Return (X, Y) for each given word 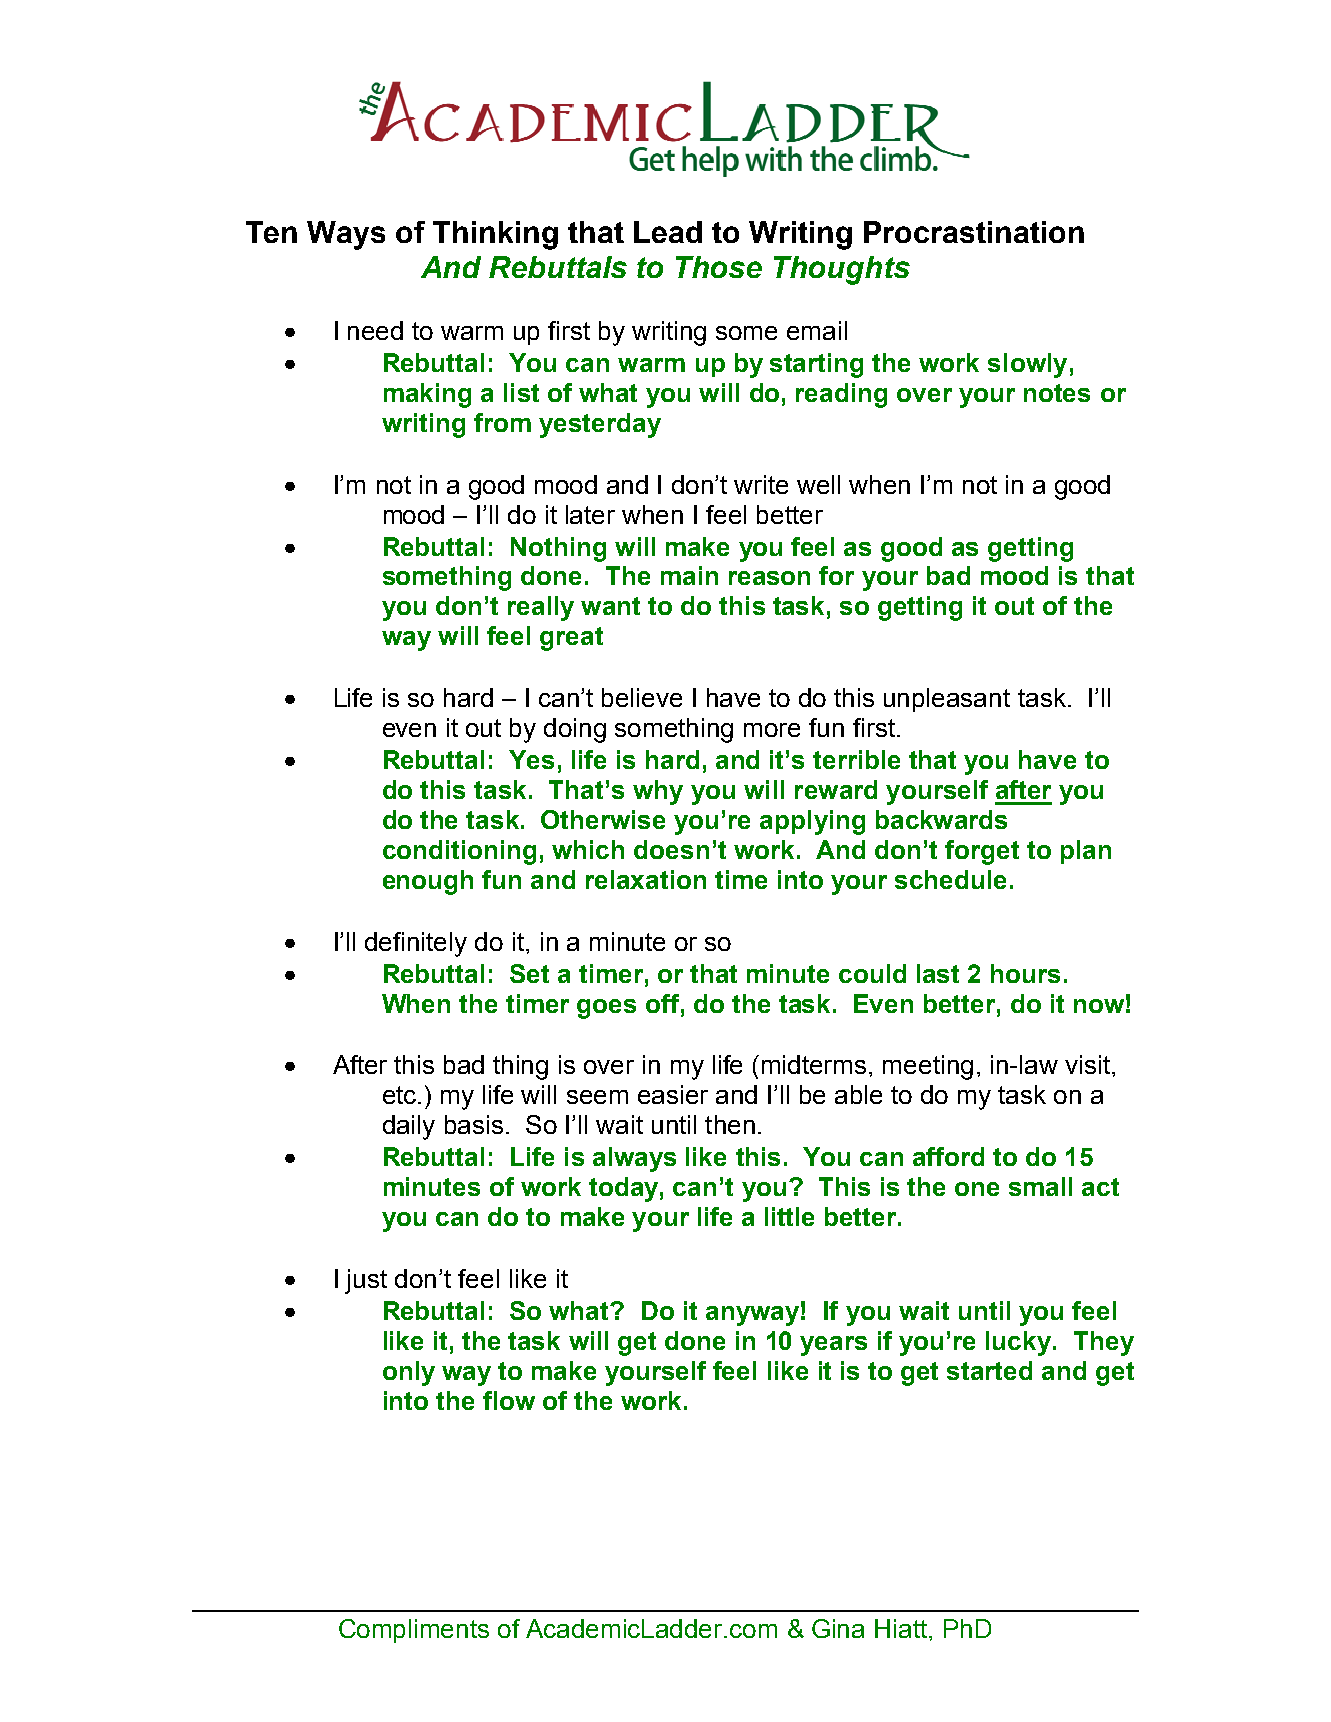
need (375, 330)
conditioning (459, 852)
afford (948, 1156)
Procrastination (974, 232)
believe (642, 697)
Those (719, 267)
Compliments (414, 1631)
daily (409, 1127)
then (730, 1124)
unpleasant (947, 700)
